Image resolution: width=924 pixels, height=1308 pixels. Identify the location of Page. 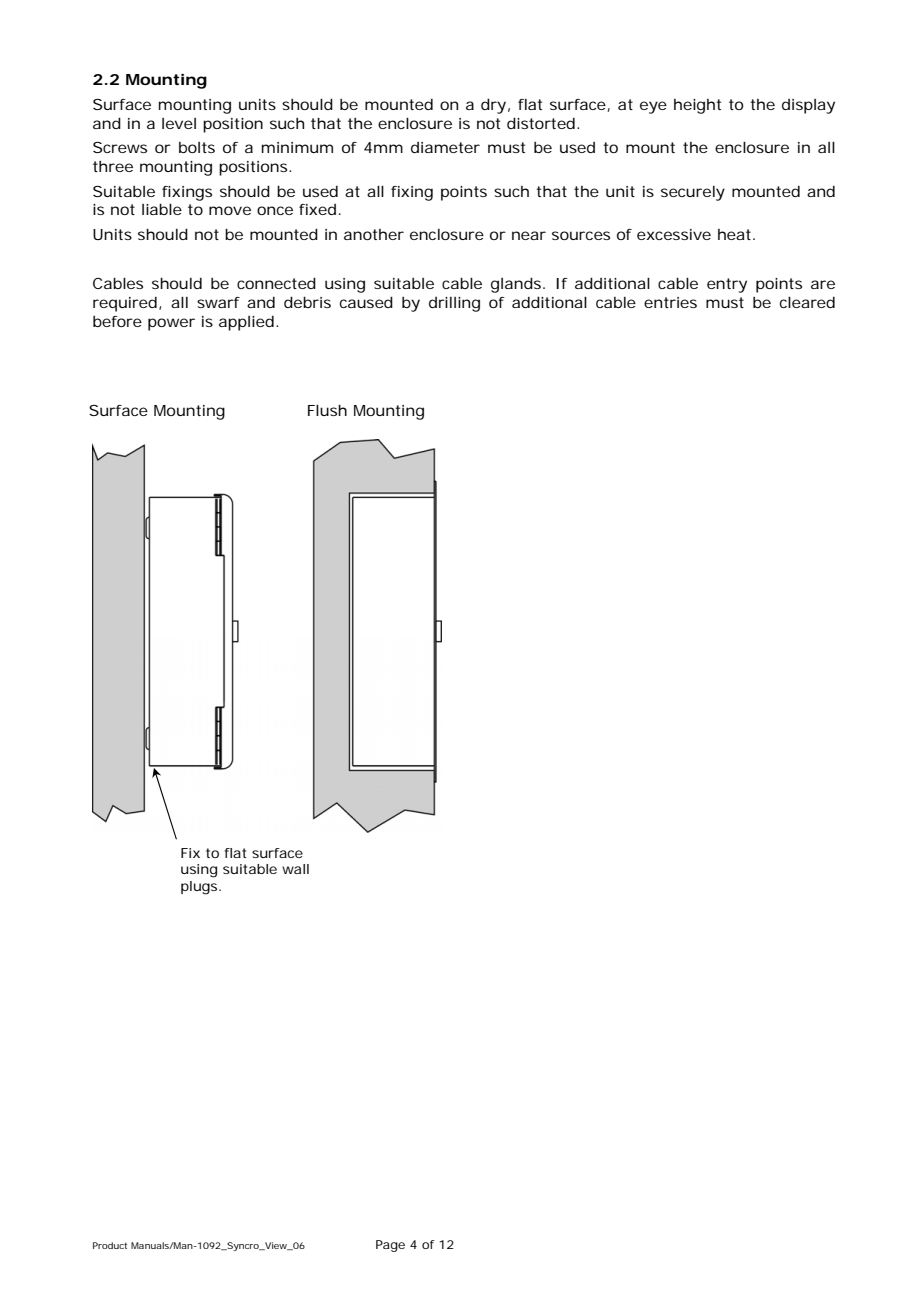
(390, 1246).
